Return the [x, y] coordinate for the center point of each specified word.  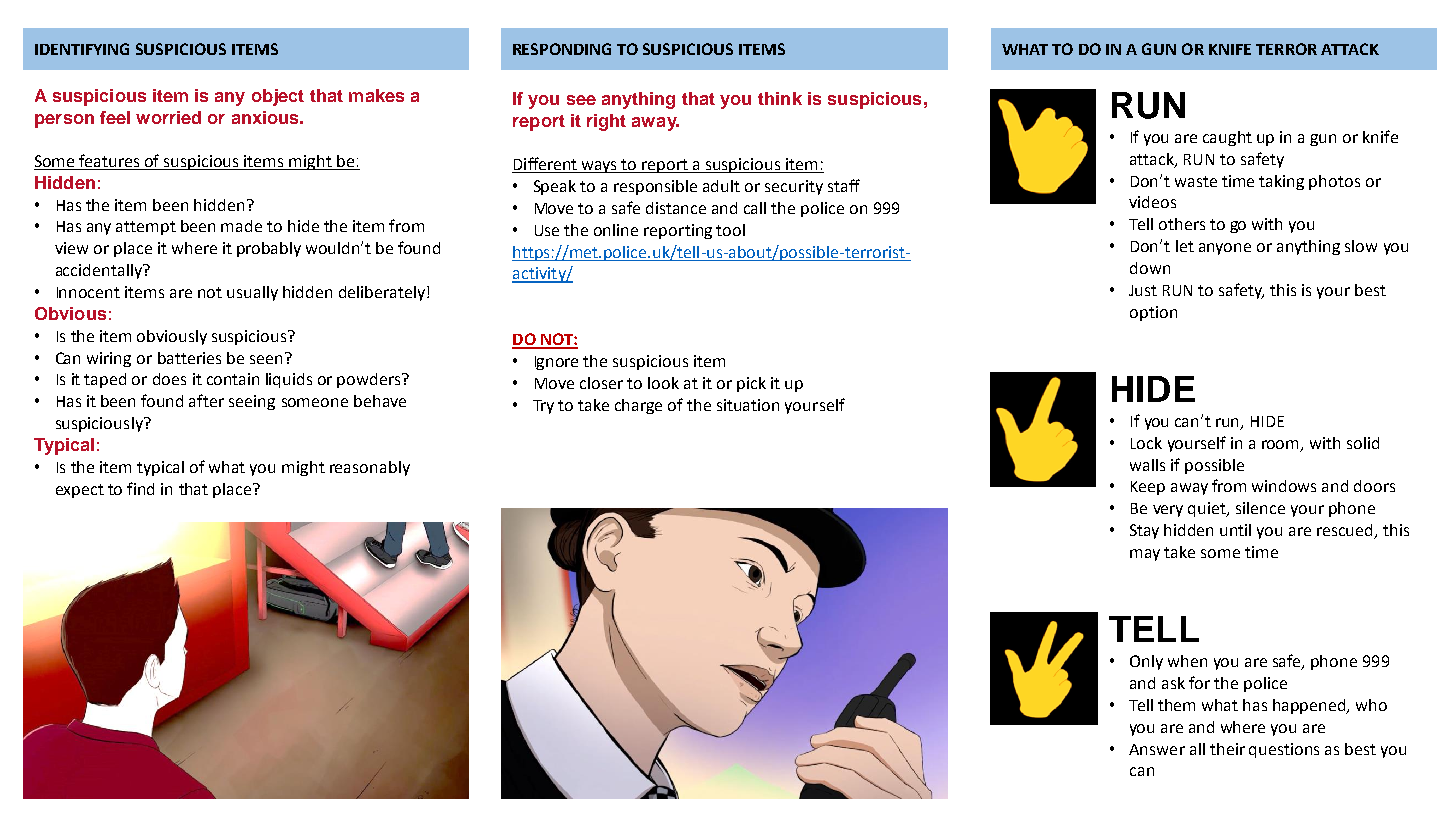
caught [1227, 138]
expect [80, 491]
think [780, 98]
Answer [1157, 749]
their [1227, 749]
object [278, 97]
